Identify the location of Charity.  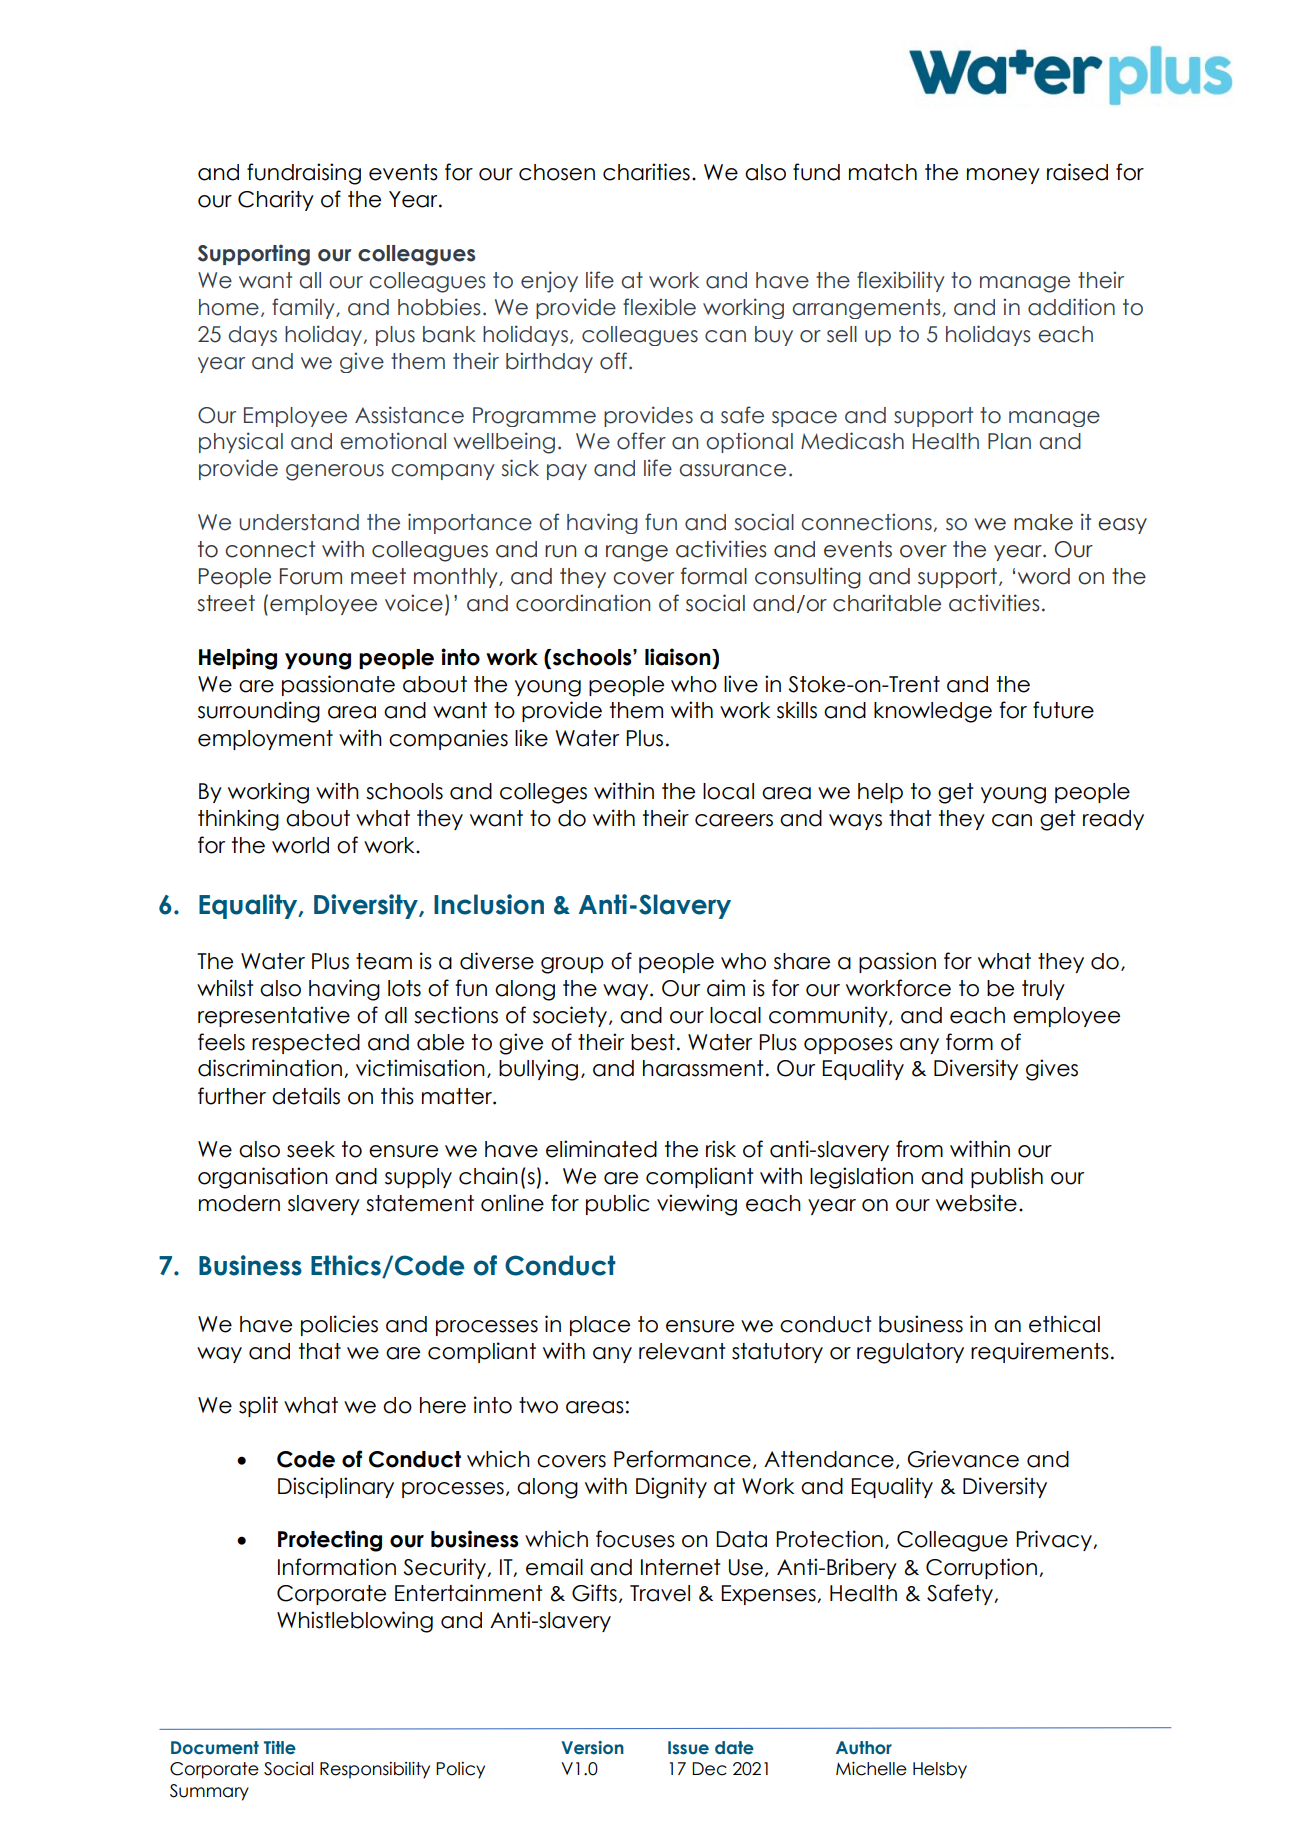
(276, 200).
